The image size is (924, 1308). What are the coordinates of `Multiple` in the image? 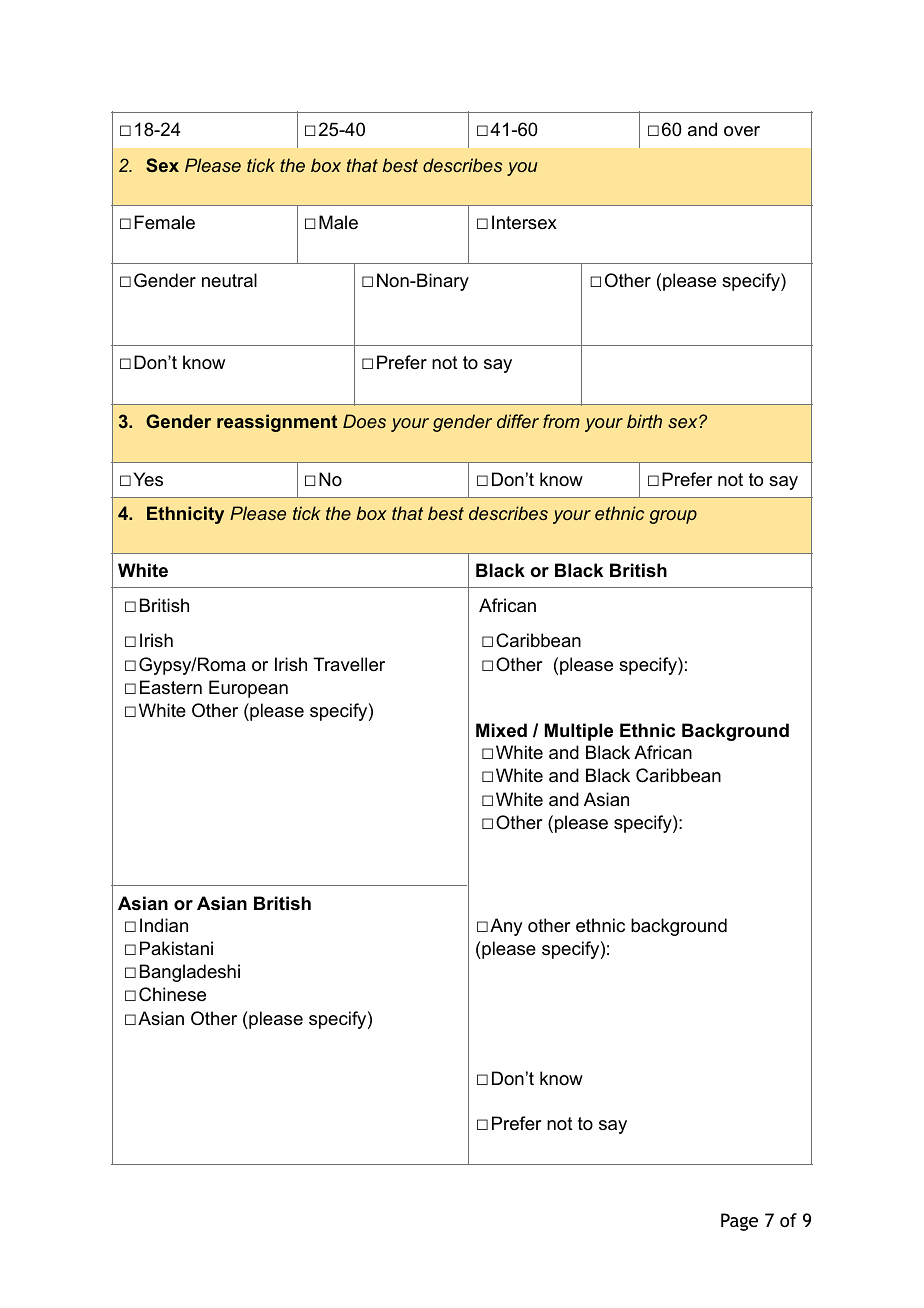 It's located at (579, 732).
